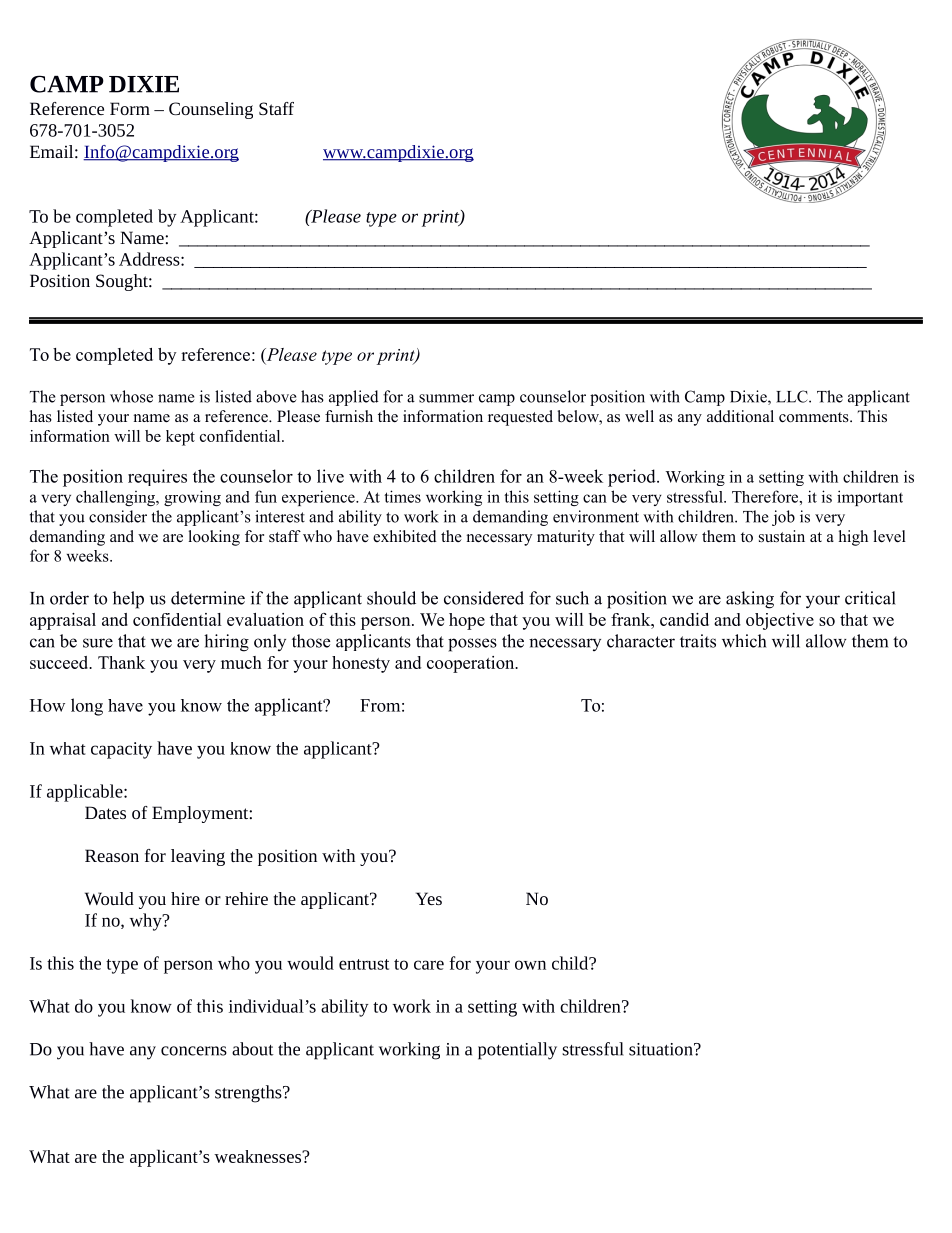  I want to click on whose, so click(131, 396).
